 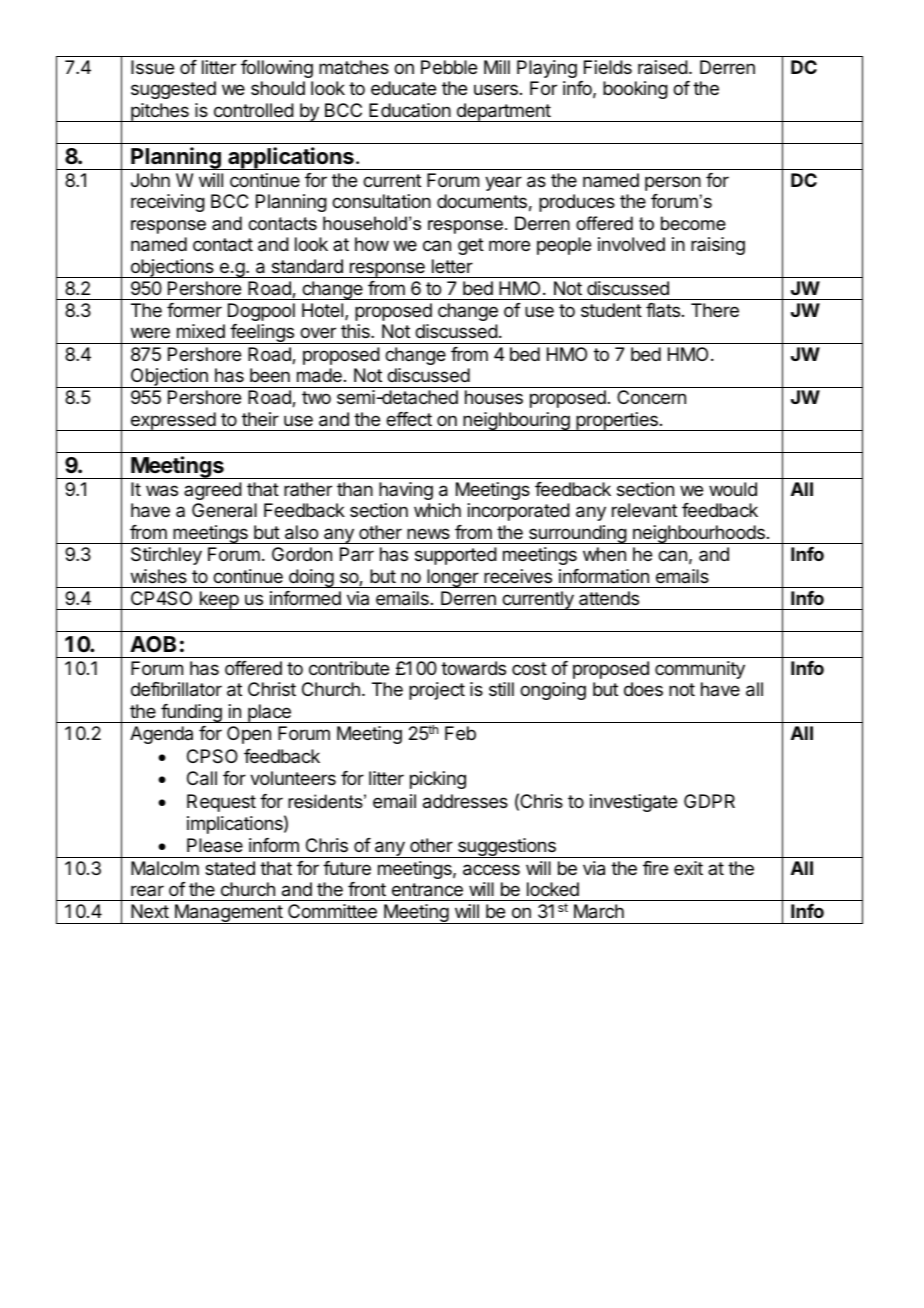 I want to click on controlled, so click(x=254, y=110).
